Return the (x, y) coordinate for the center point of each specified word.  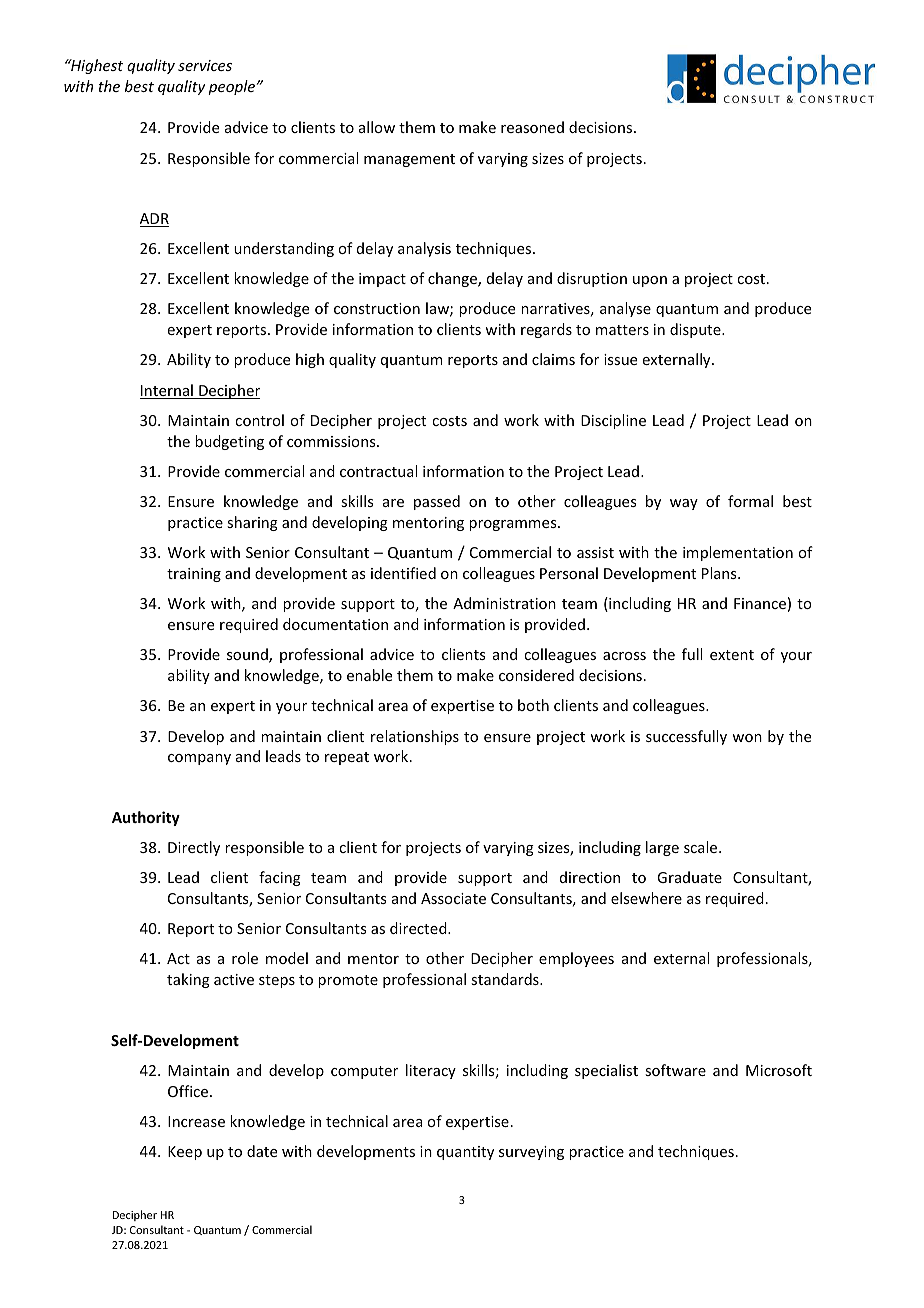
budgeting (229, 442)
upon (650, 281)
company (199, 759)
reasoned (532, 127)
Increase (196, 1121)
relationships (415, 737)
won (747, 738)
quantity (465, 1153)
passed (437, 502)
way (684, 504)
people (233, 87)
